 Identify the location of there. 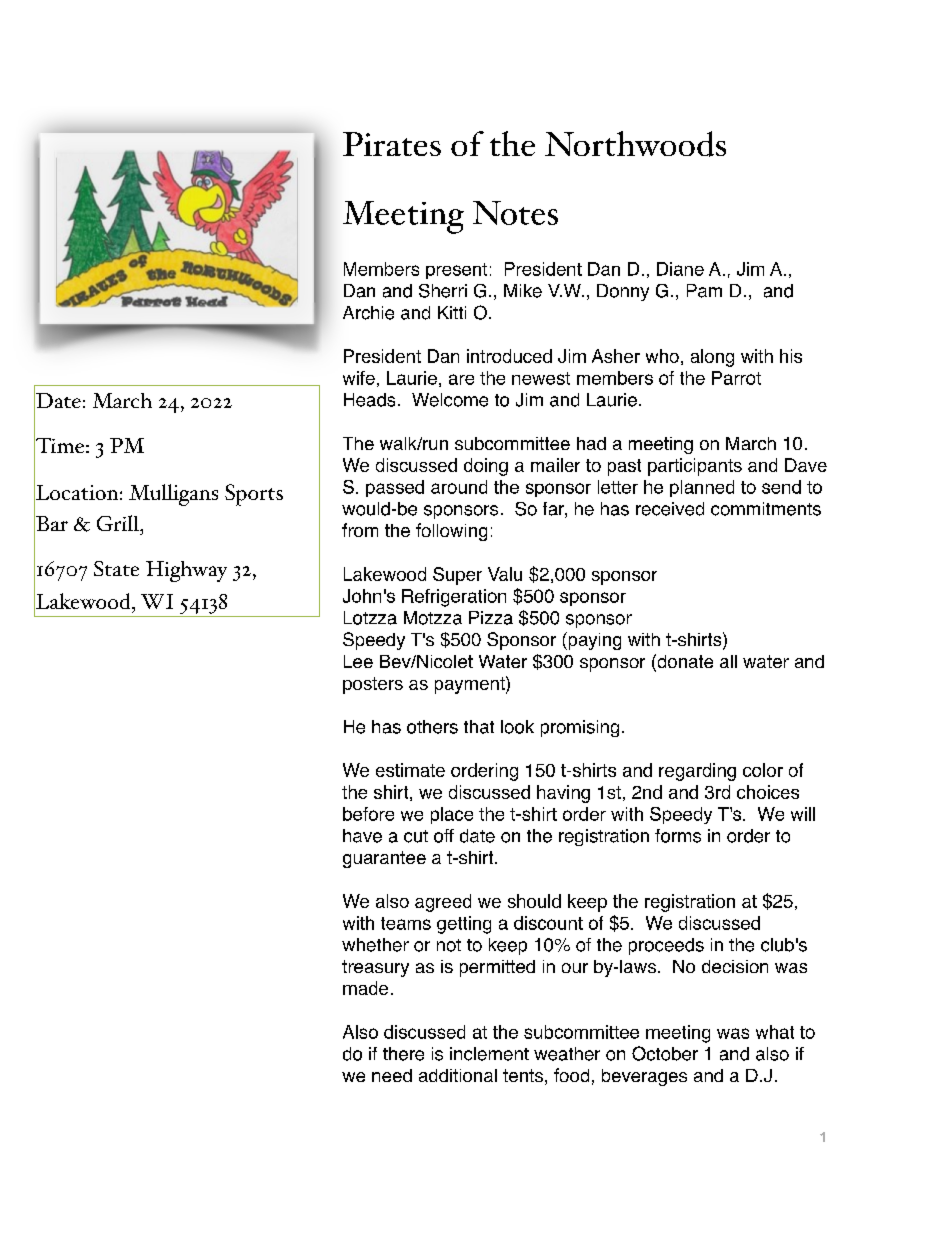
(403, 1054).
